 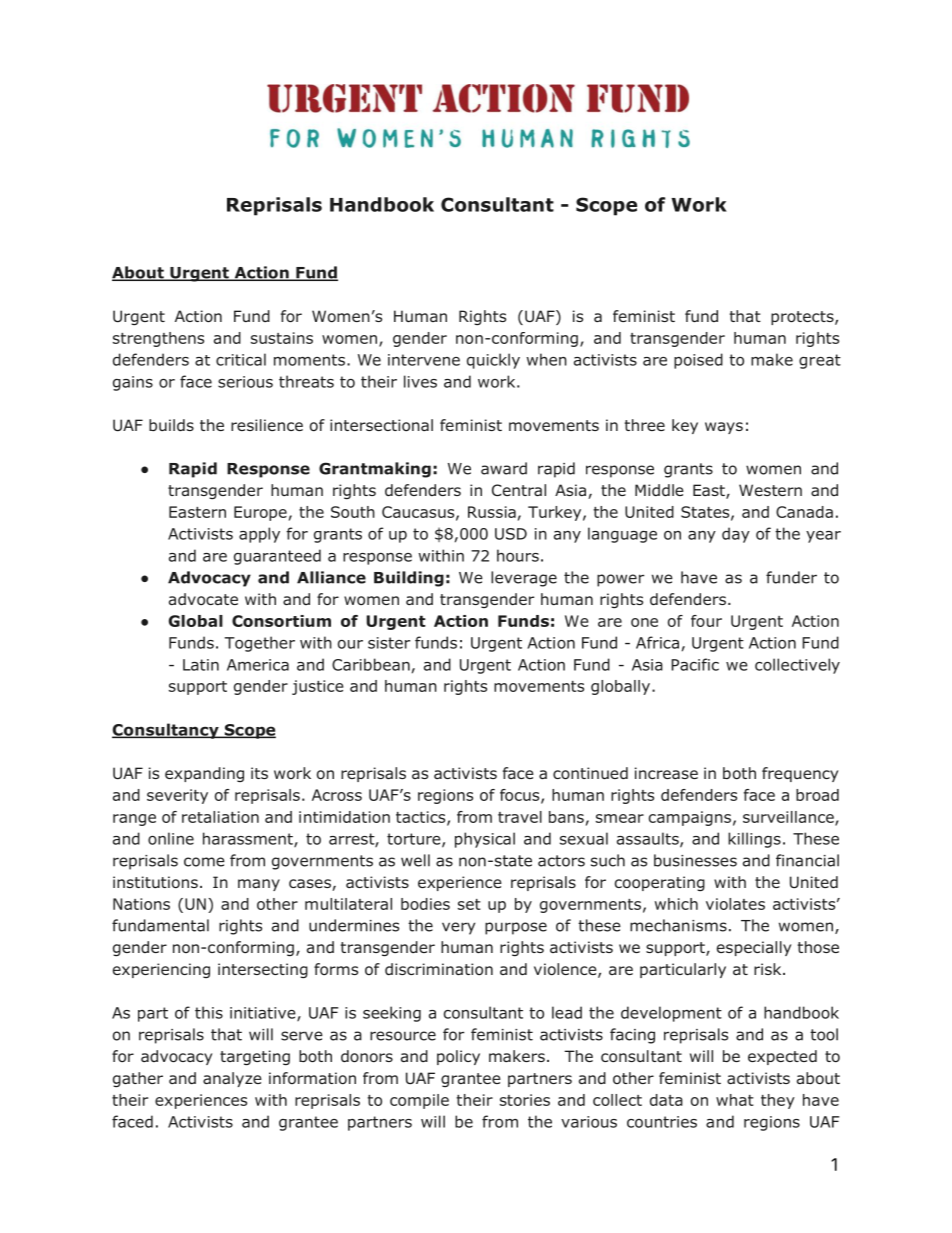 What do you see at coordinates (698, 361) in the image?
I see `poised` at bounding box center [698, 361].
